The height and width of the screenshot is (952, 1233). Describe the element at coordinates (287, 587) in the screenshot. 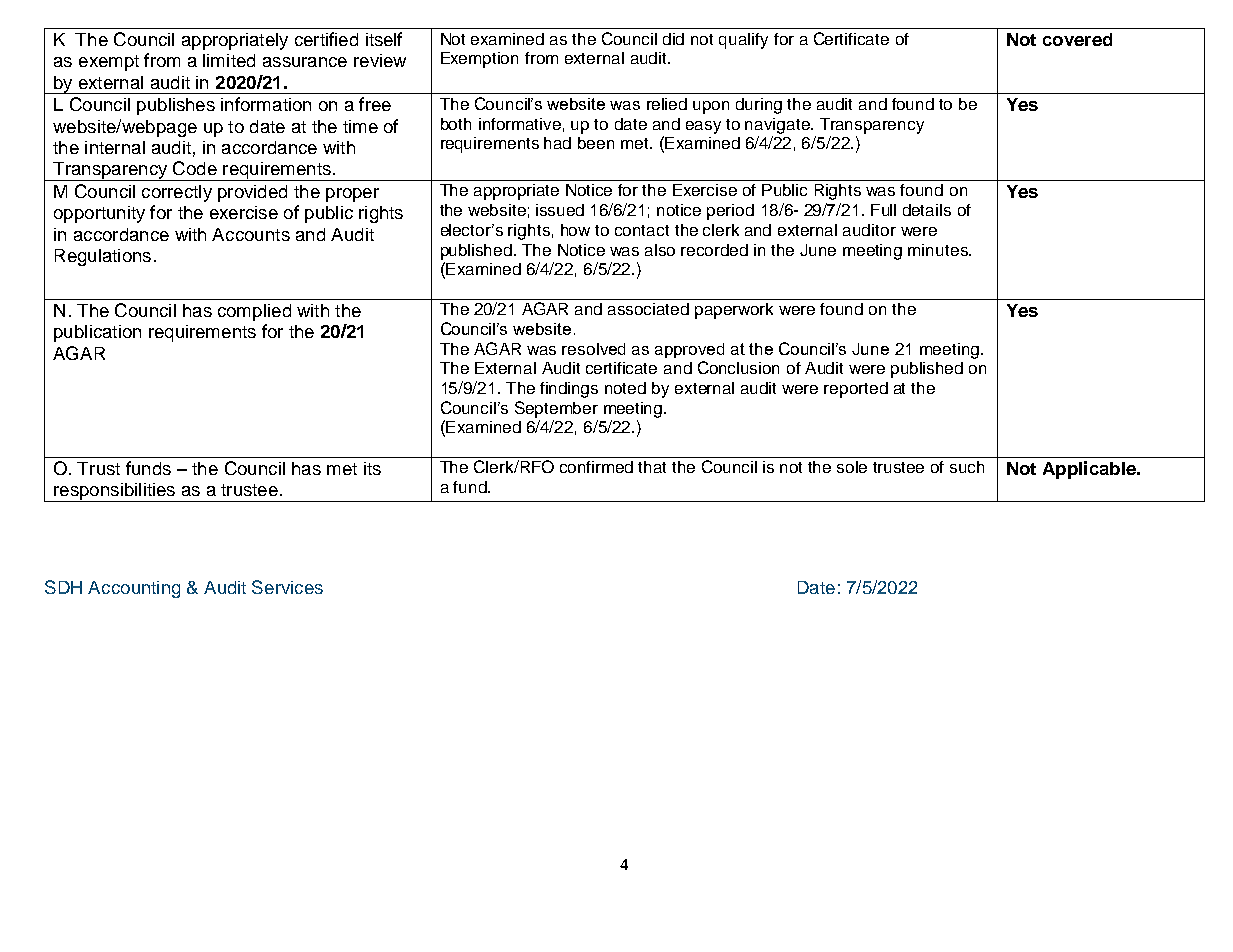

I see `Services` at that location.
